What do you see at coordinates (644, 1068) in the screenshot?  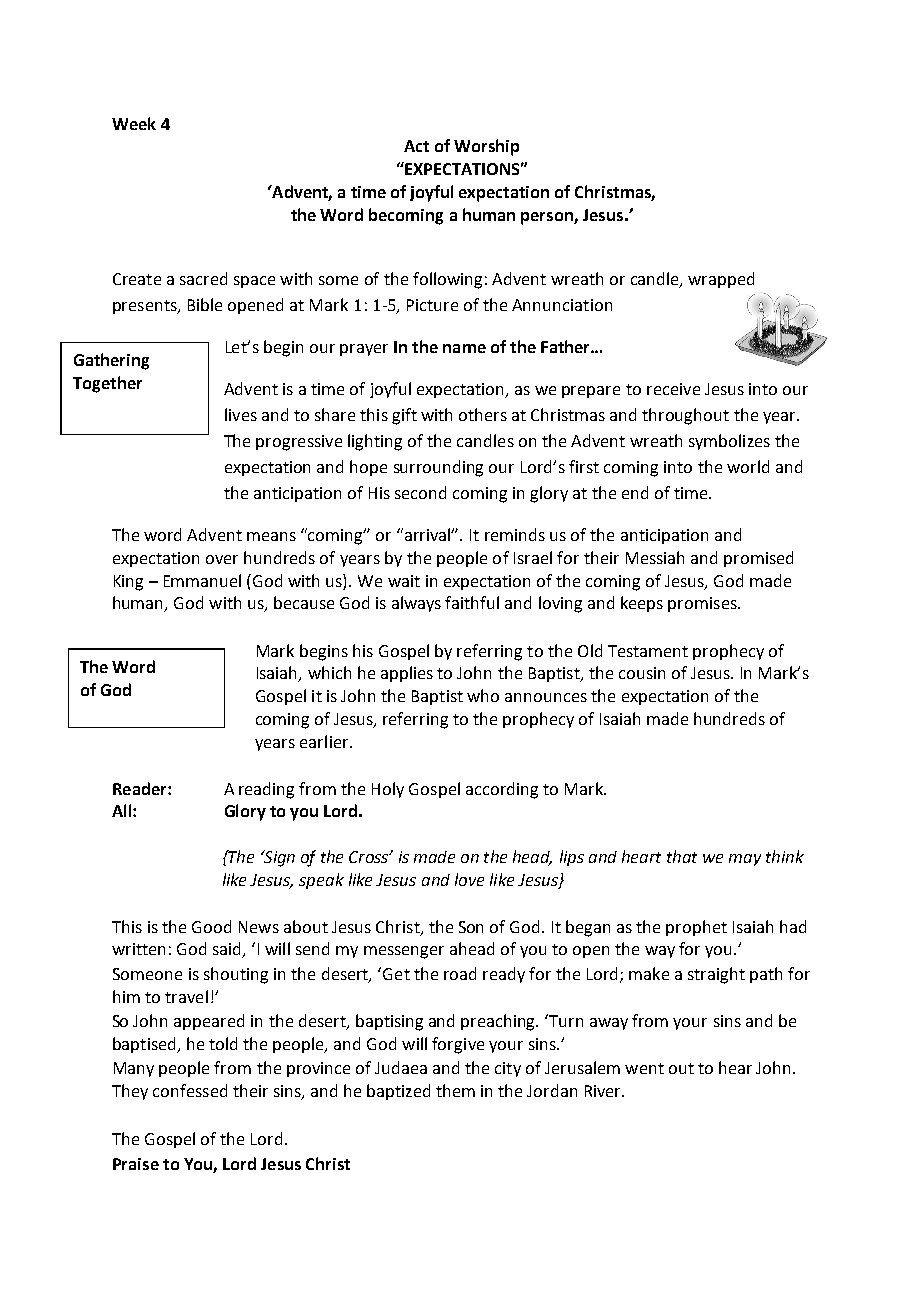 I see `went` at bounding box center [644, 1068].
